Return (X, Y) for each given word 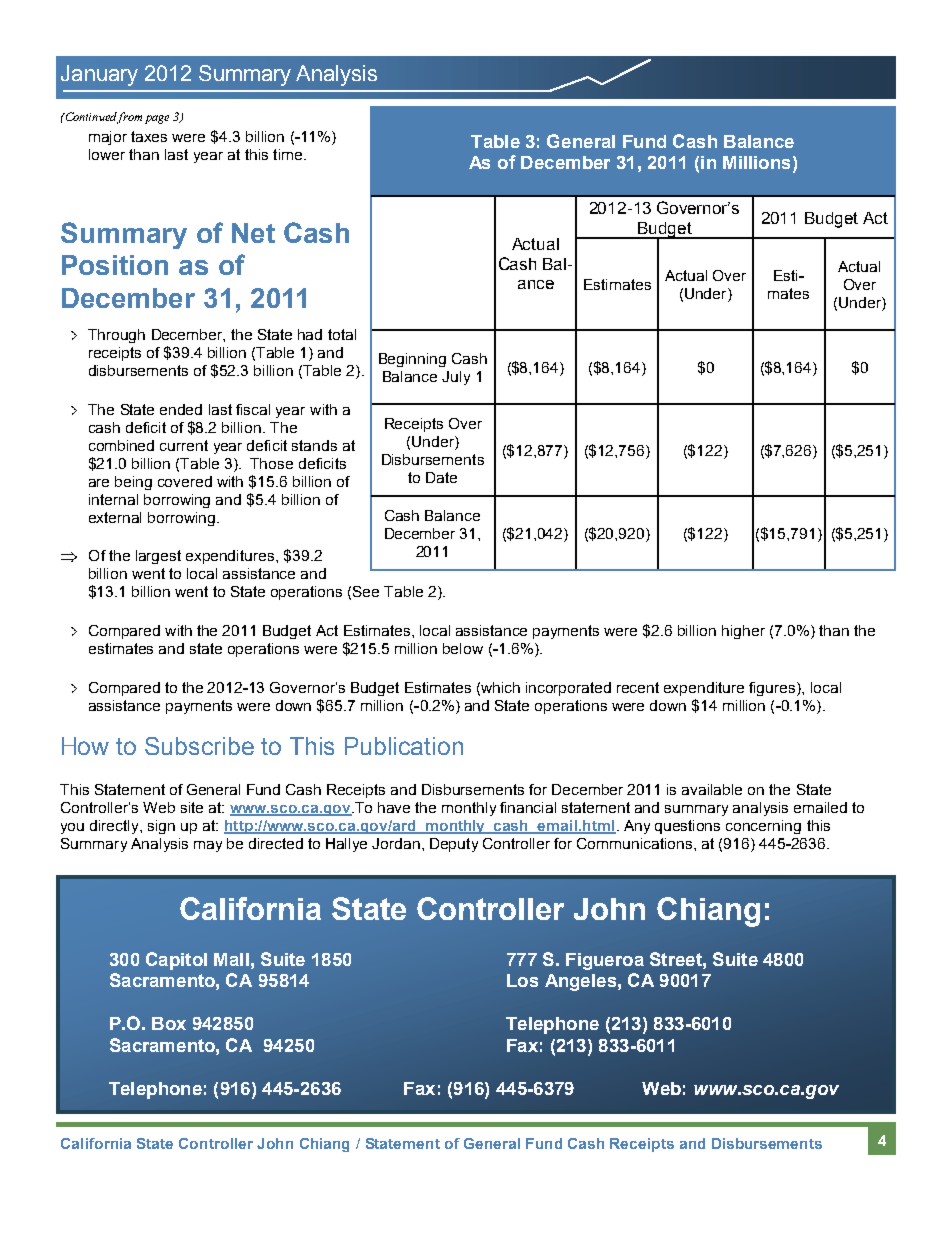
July (456, 378)
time (289, 154)
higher (743, 632)
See (366, 591)
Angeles (580, 982)
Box (169, 1023)
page (157, 119)
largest (158, 557)
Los (522, 980)
